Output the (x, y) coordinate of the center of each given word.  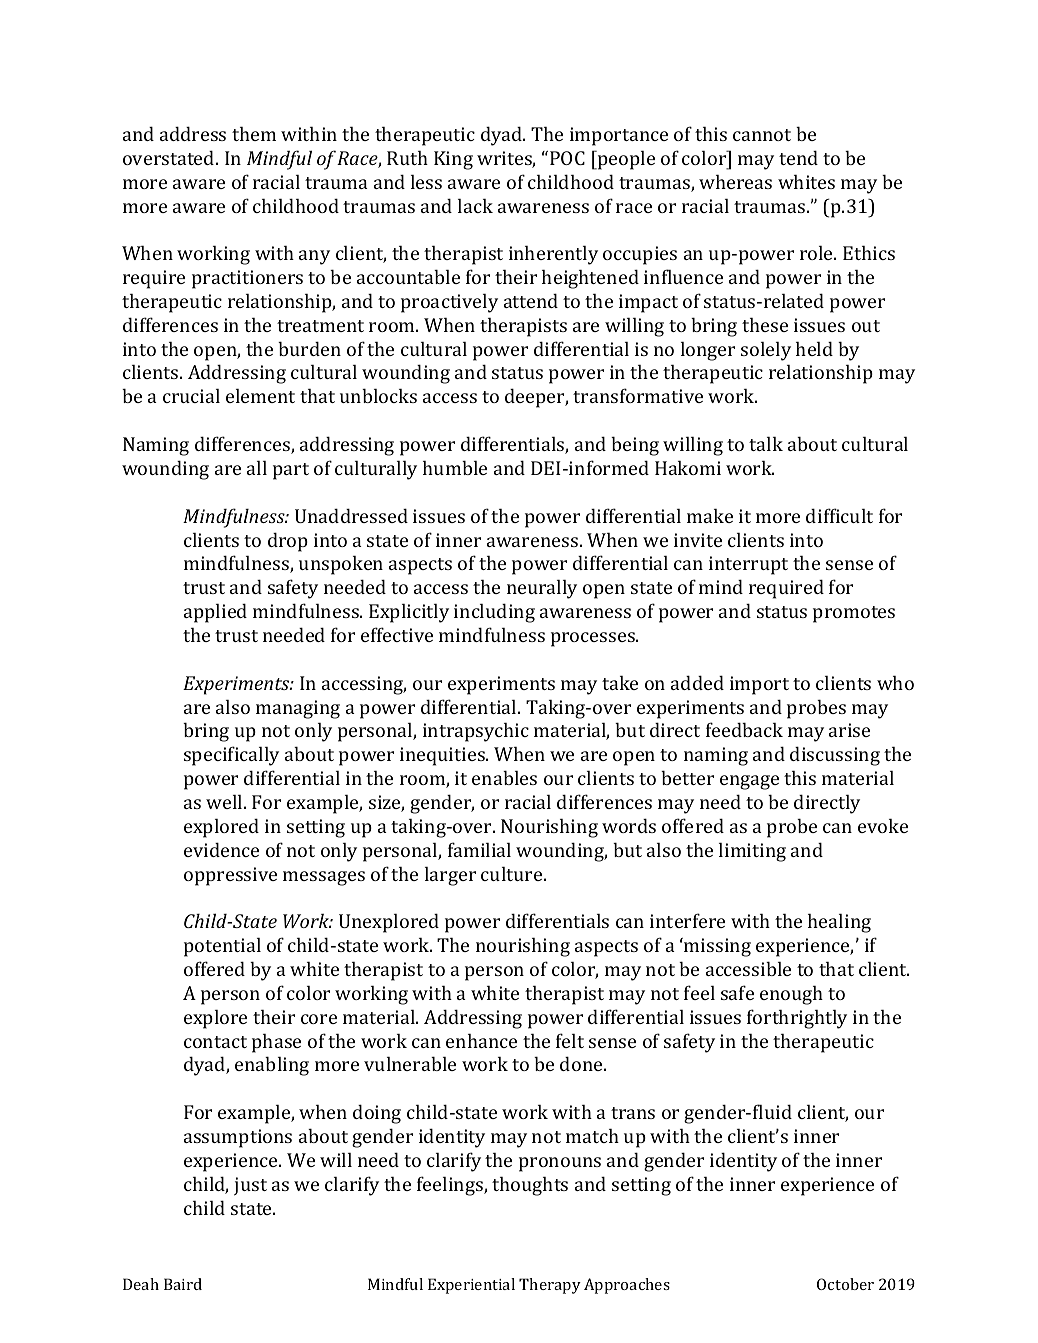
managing (298, 709)
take (620, 682)
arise (849, 730)
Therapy (550, 1286)
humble (455, 467)
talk (766, 443)
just (250, 1186)
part (291, 471)
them (254, 133)
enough (791, 995)
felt (570, 1040)
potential (222, 947)
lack (475, 205)
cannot (762, 135)
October (845, 1284)
